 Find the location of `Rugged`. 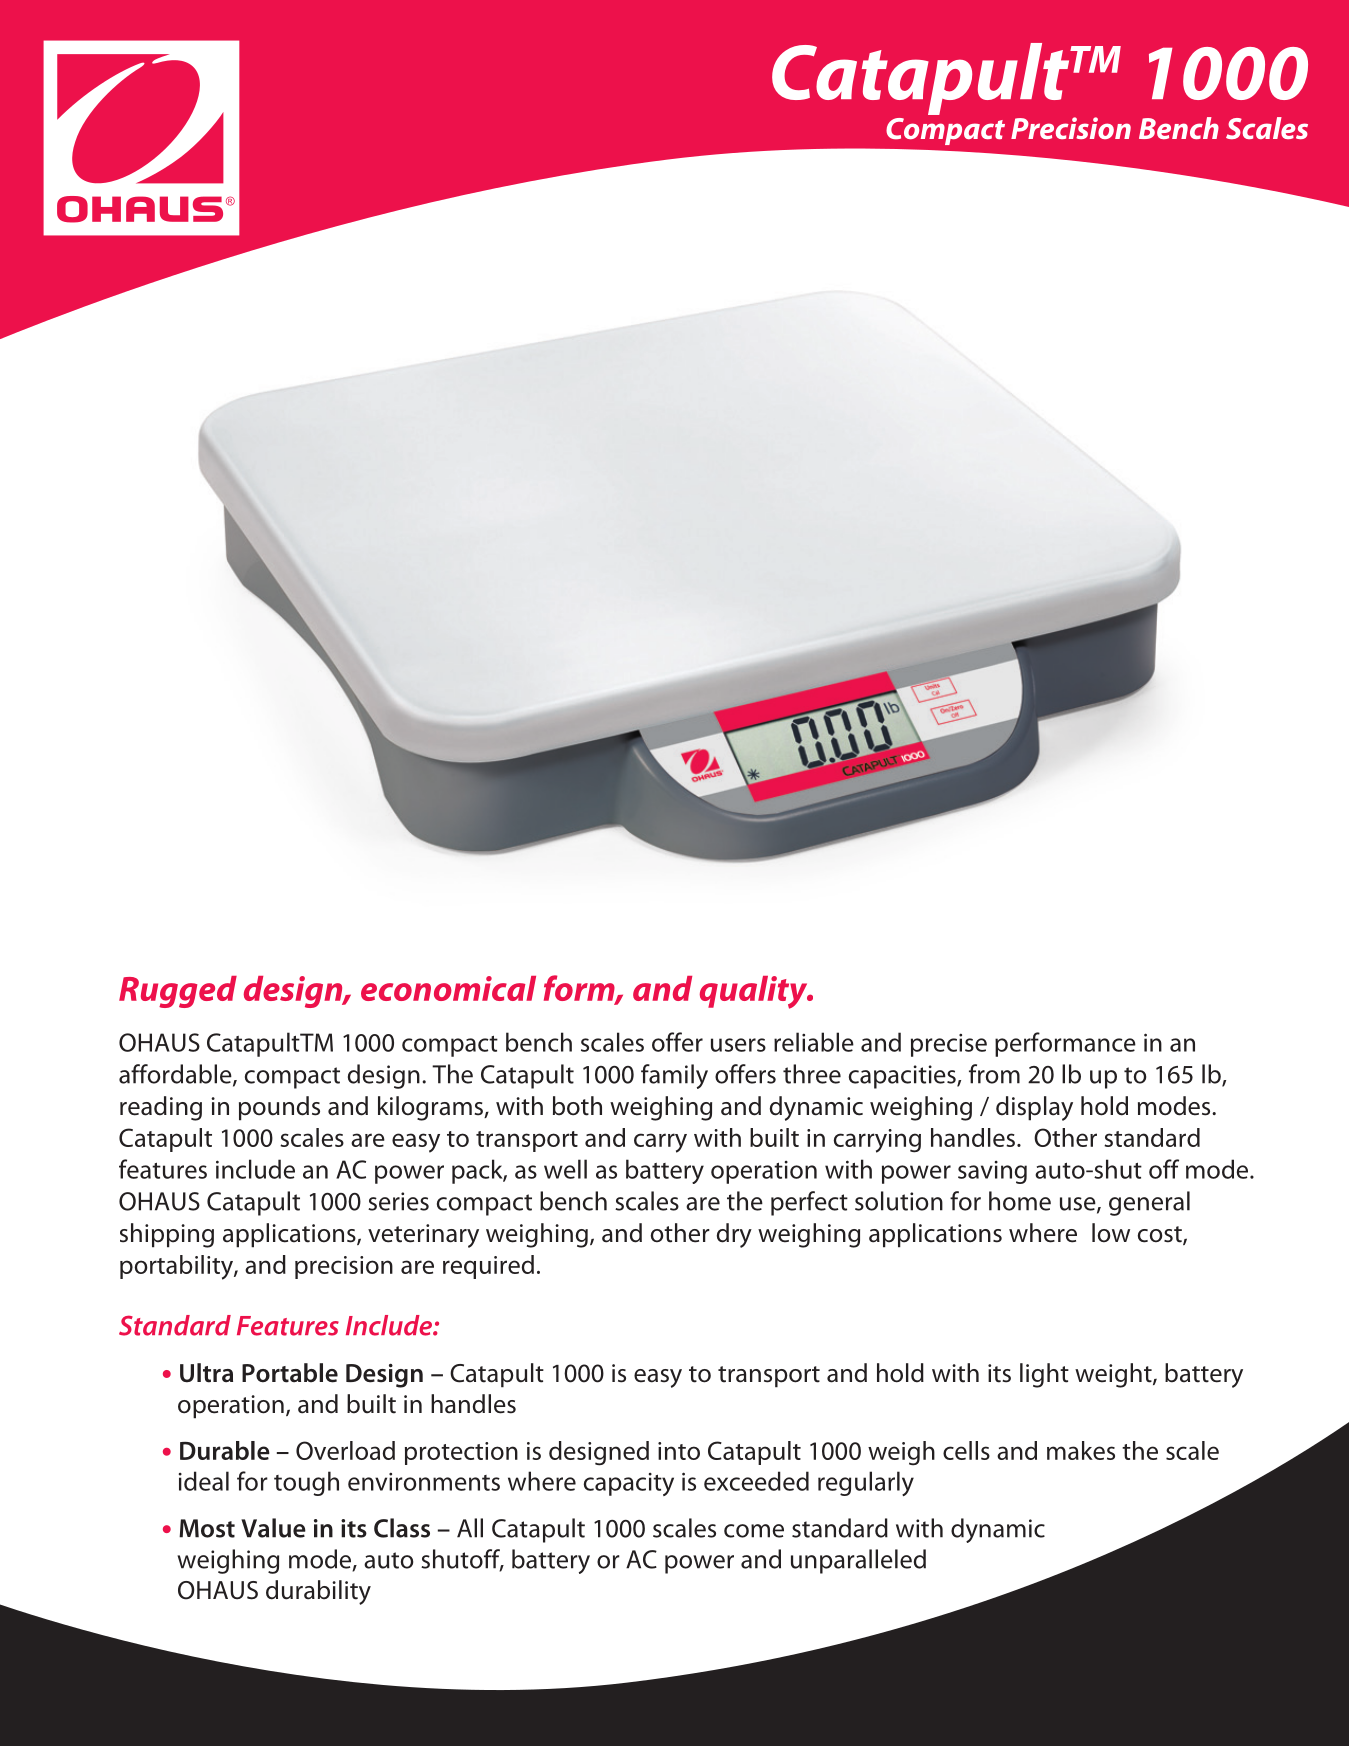

Rugged is located at coordinates (178, 992).
